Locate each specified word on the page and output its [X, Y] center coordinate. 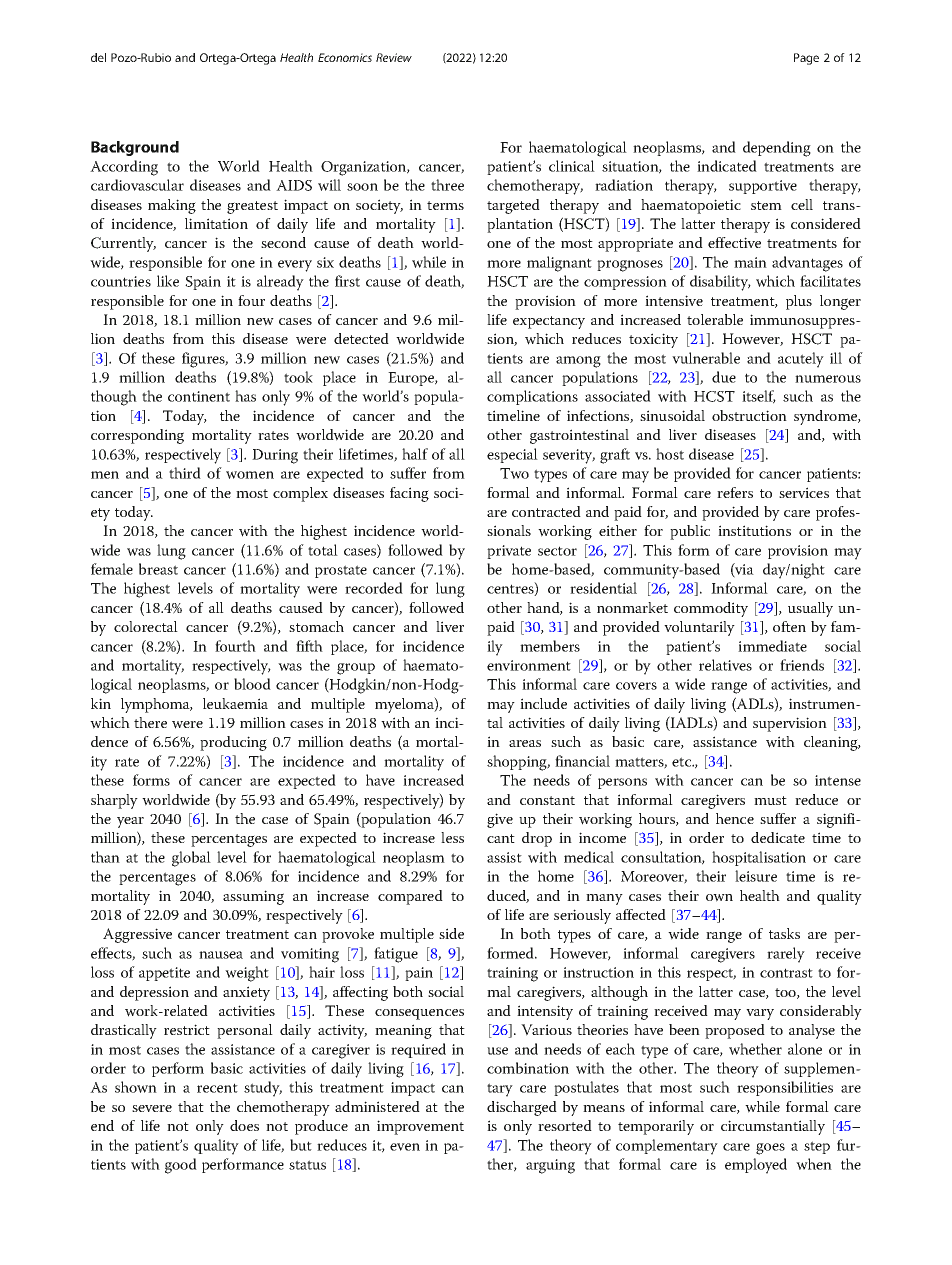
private [509, 552]
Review [394, 57]
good [181, 1166]
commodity [711, 609]
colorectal [146, 626]
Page [806, 59]
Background [135, 148]
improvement [420, 1127]
